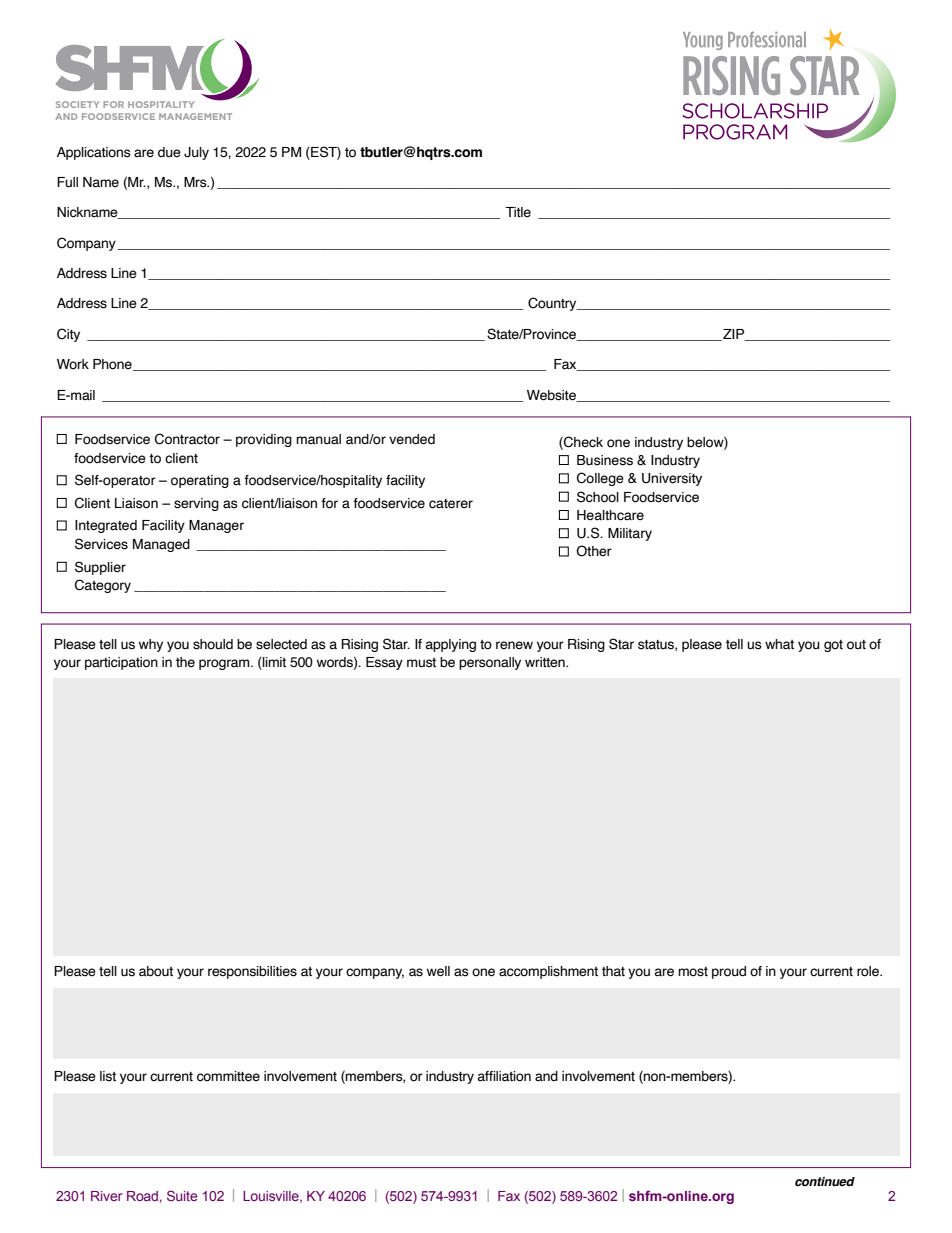  What do you see at coordinates (451, 645) in the image?
I see `applying` at bounding box center [451, 645].
